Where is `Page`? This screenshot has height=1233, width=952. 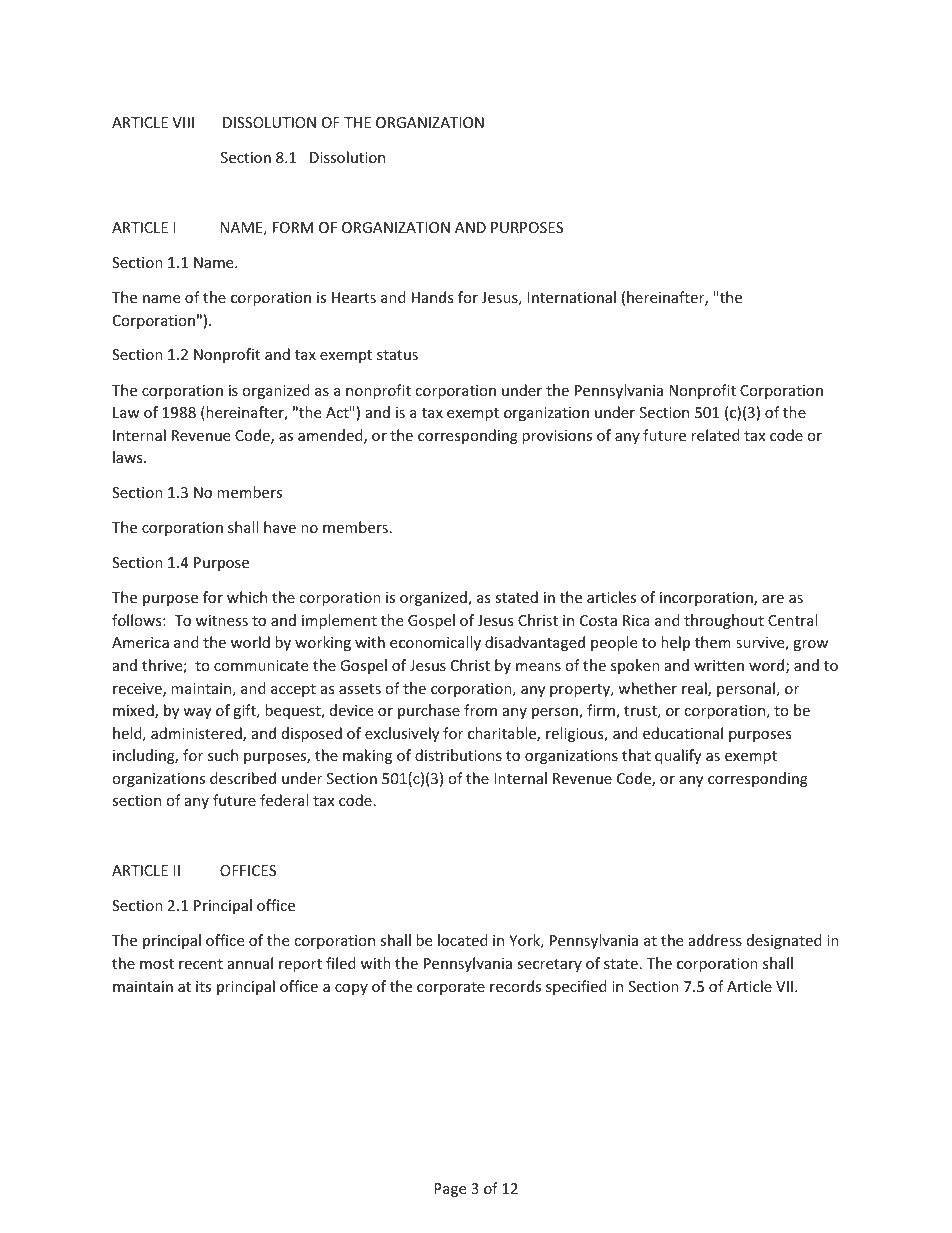 Page is located at coordinates (450, 1190).
